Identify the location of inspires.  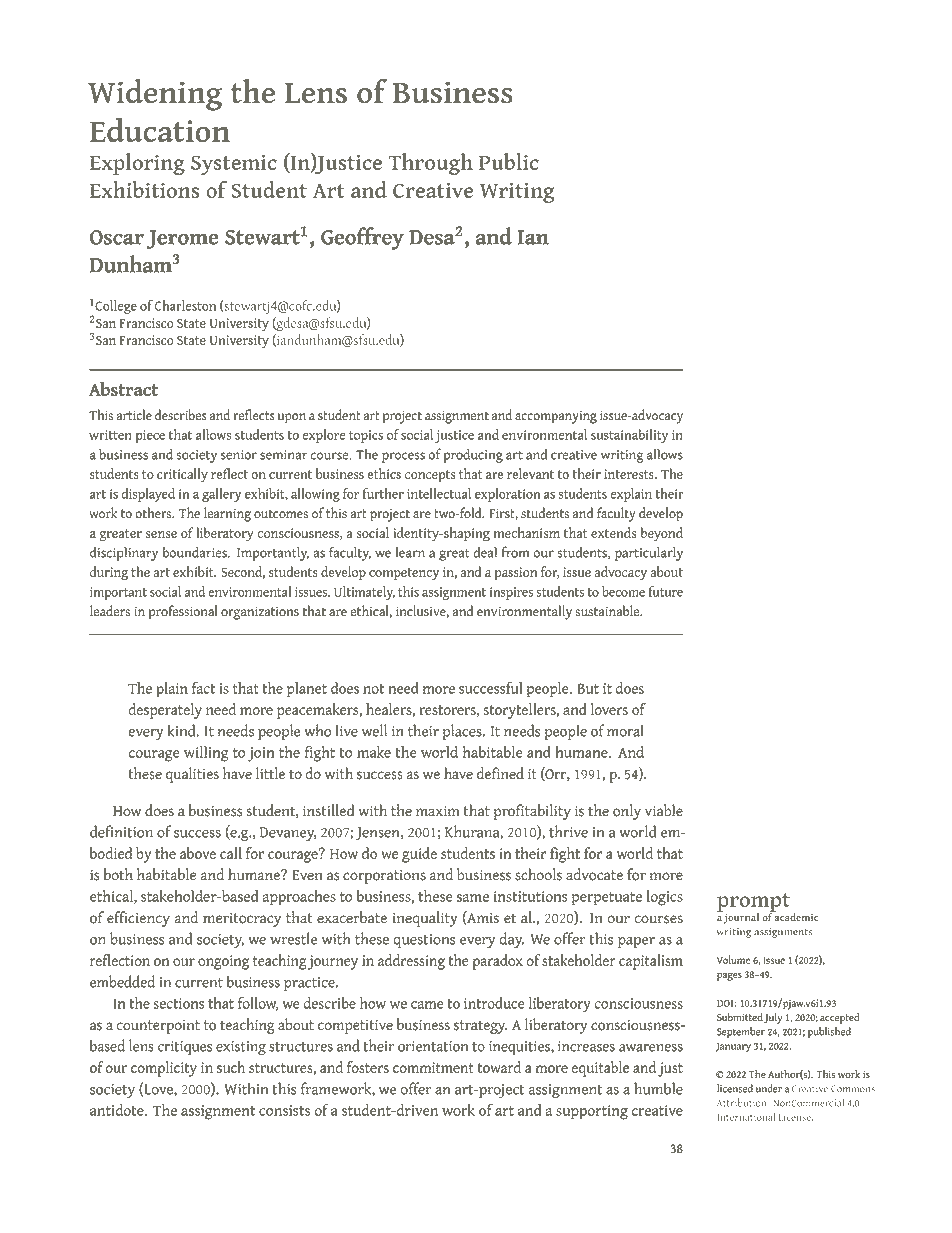
(511, 593).
